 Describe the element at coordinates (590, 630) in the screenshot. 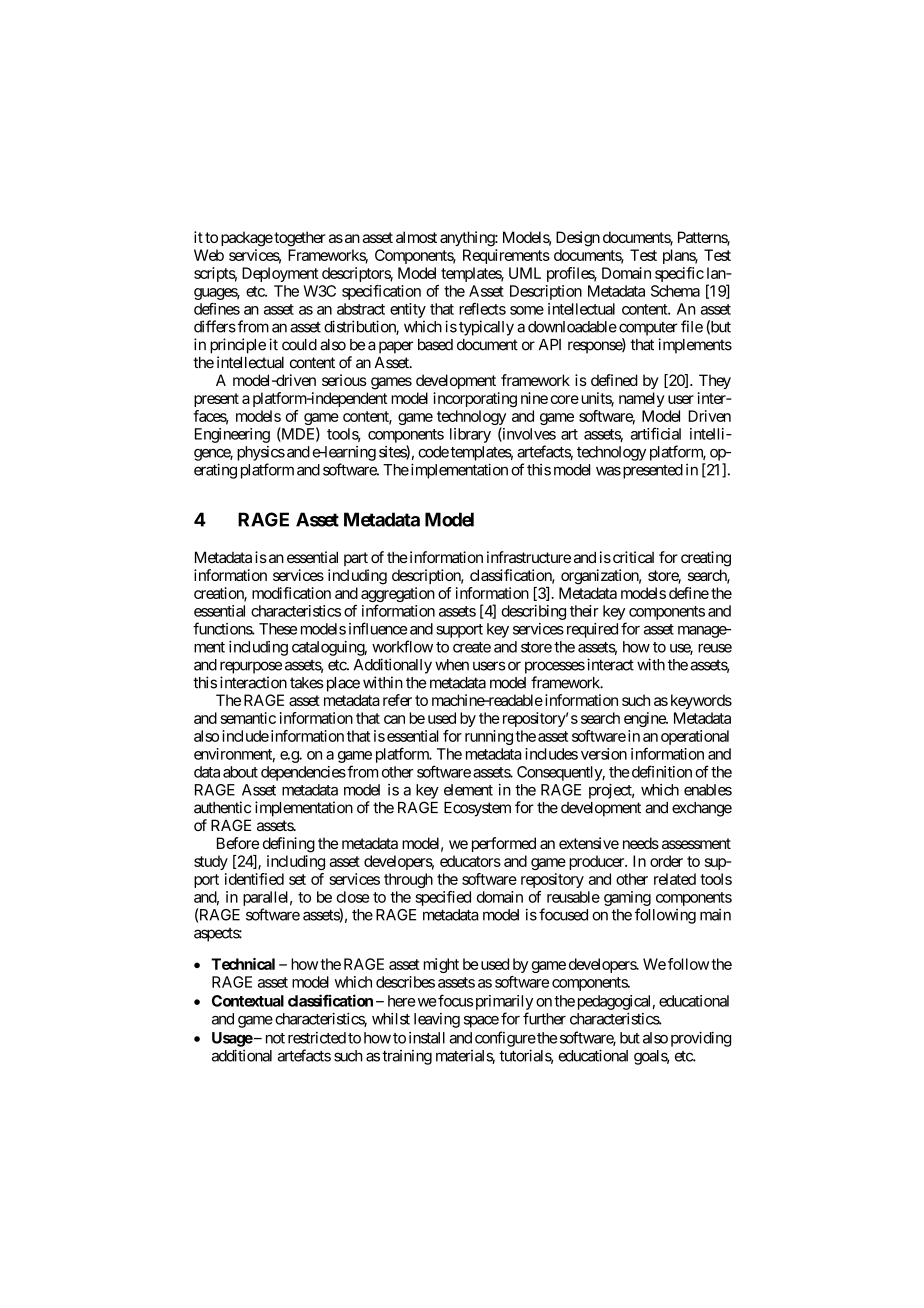

I see `required` at that location.
